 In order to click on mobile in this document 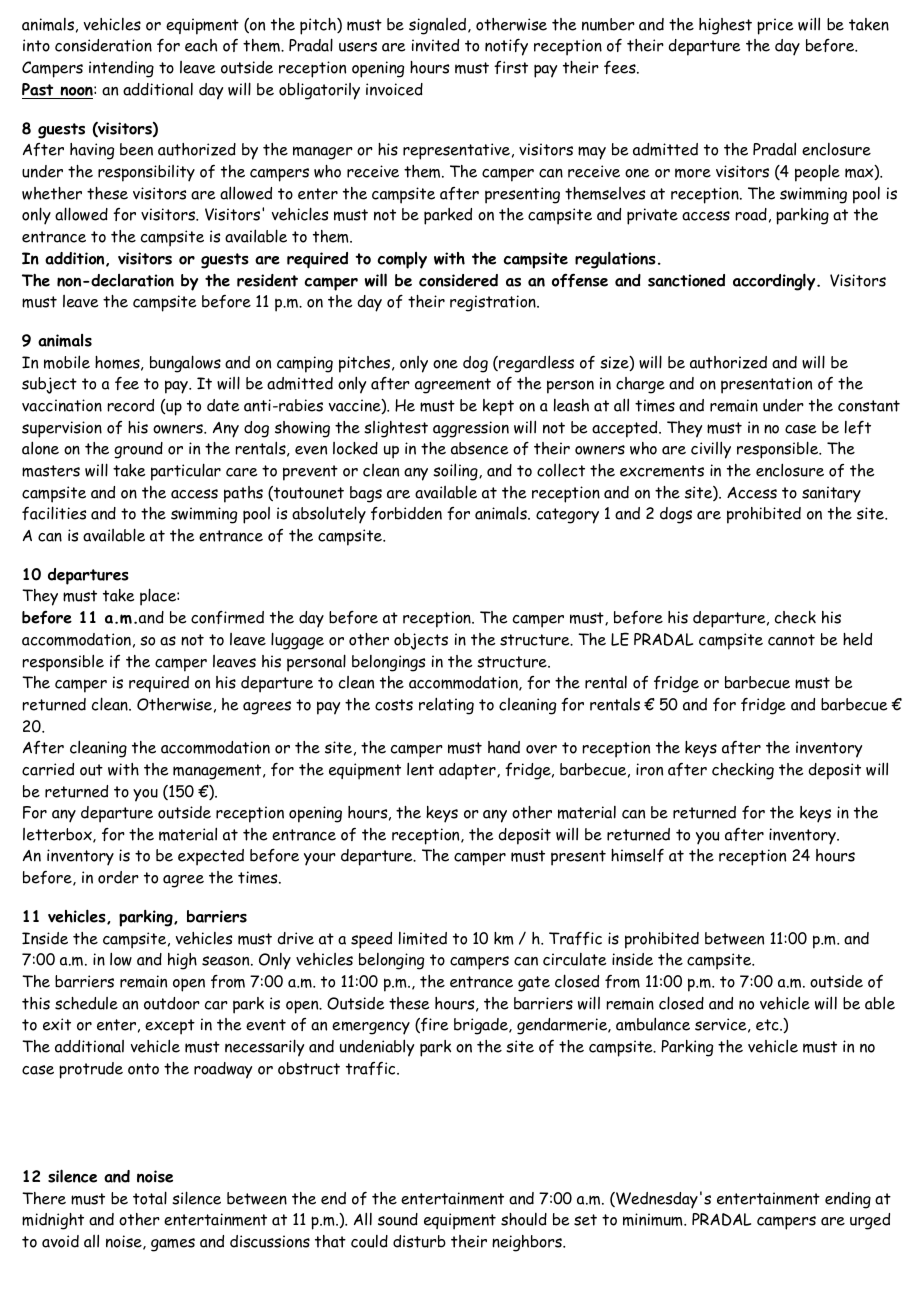, I will do `click(67, 362)`.
